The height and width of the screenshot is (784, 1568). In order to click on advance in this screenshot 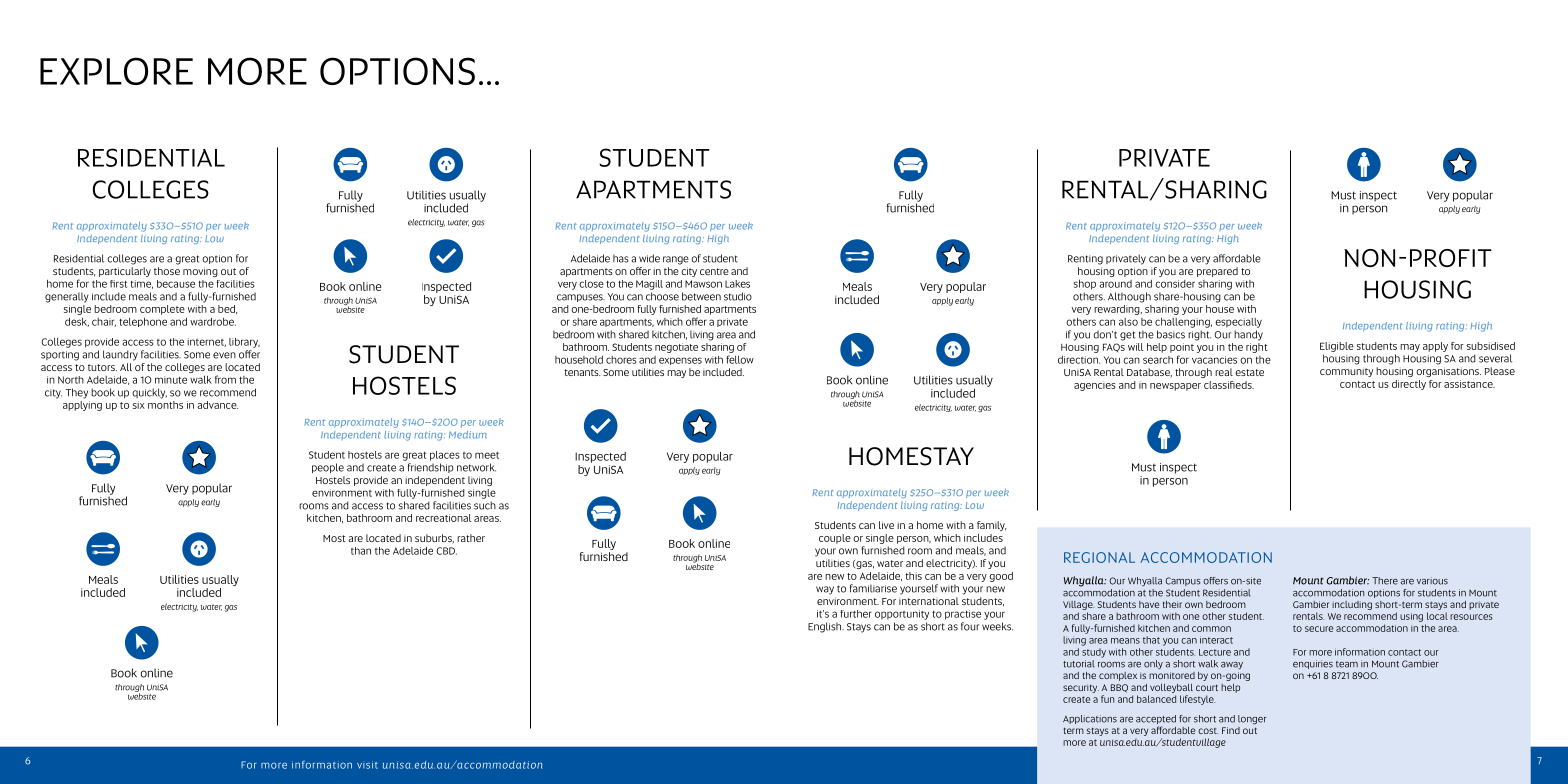, I will do `click(217, 405)`.
